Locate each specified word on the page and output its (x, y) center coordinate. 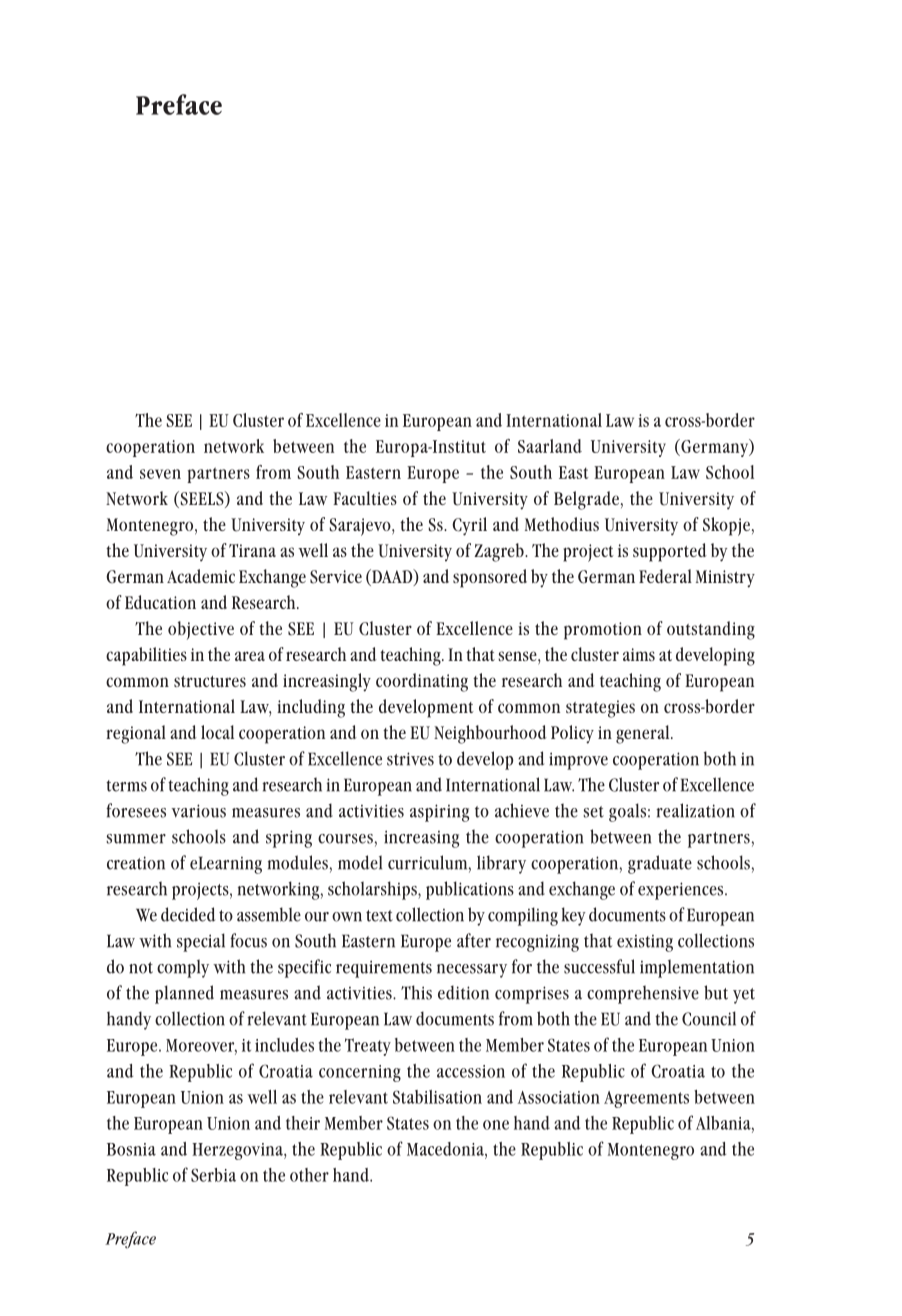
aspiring (439, 813)
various (198, 811)
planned (184, 994)
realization (695, 810)
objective (201, 630)
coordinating (422, 682)
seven (160, 474)
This (416, 992)
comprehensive (643, 994)
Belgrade (586, 500)
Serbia (213, 1175)
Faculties (365, 498)
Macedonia (446, 1149)
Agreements (646, 1099)
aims (639, 654)
